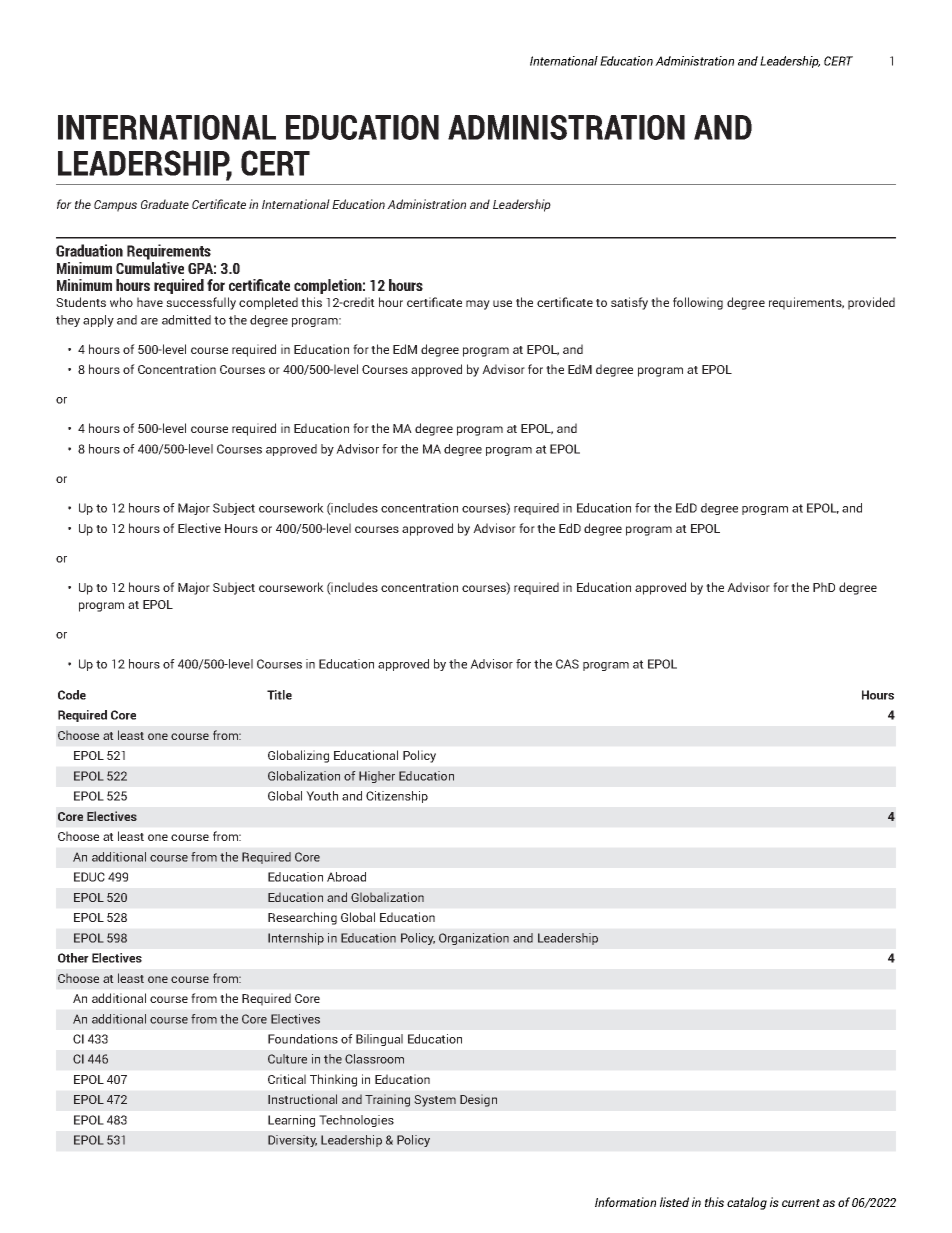 This document has width=952, height=1233. Describe the element at coordinates (397, 797) in the document. I see `Citizenship` at that location.
